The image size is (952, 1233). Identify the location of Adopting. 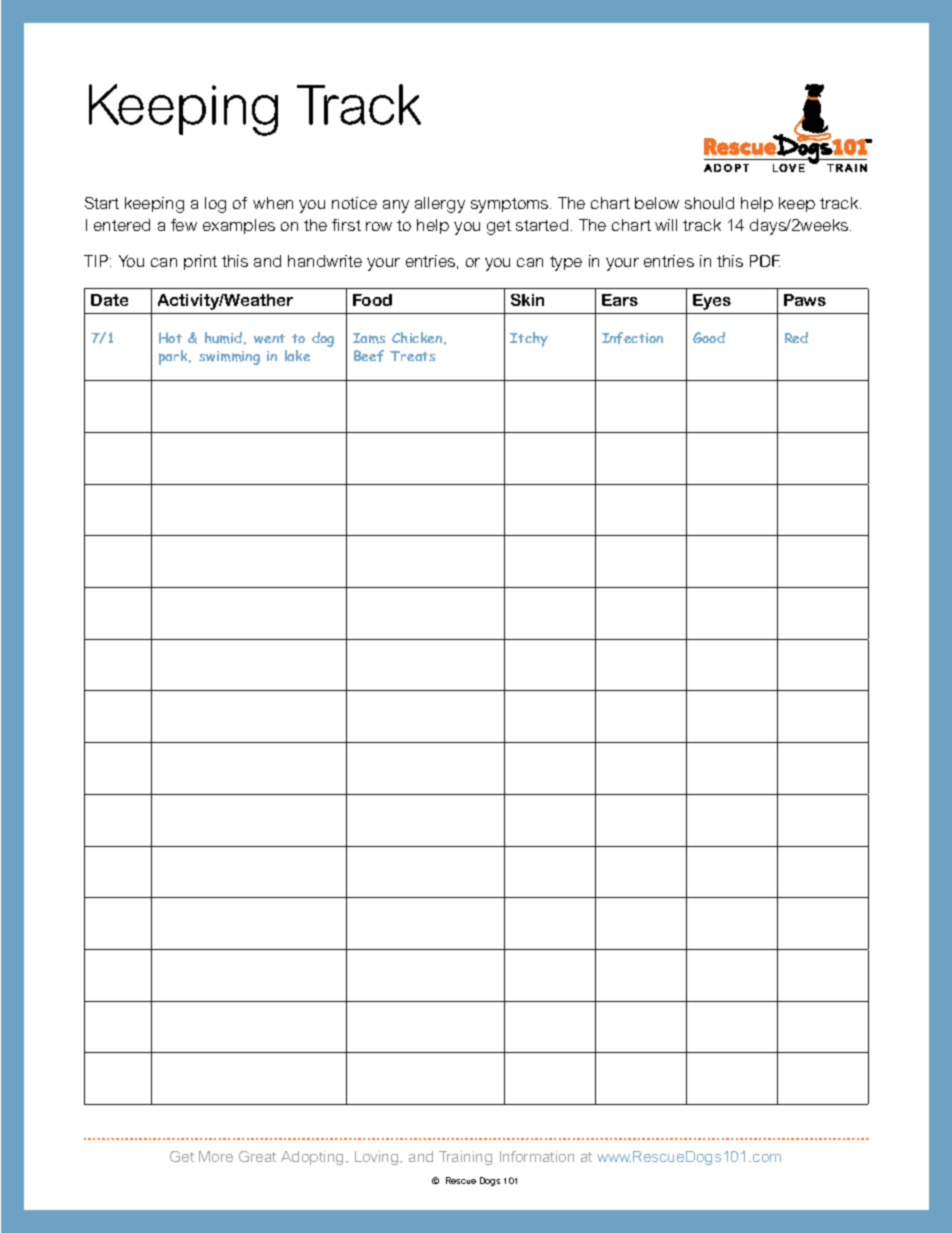
(314, 1158).
